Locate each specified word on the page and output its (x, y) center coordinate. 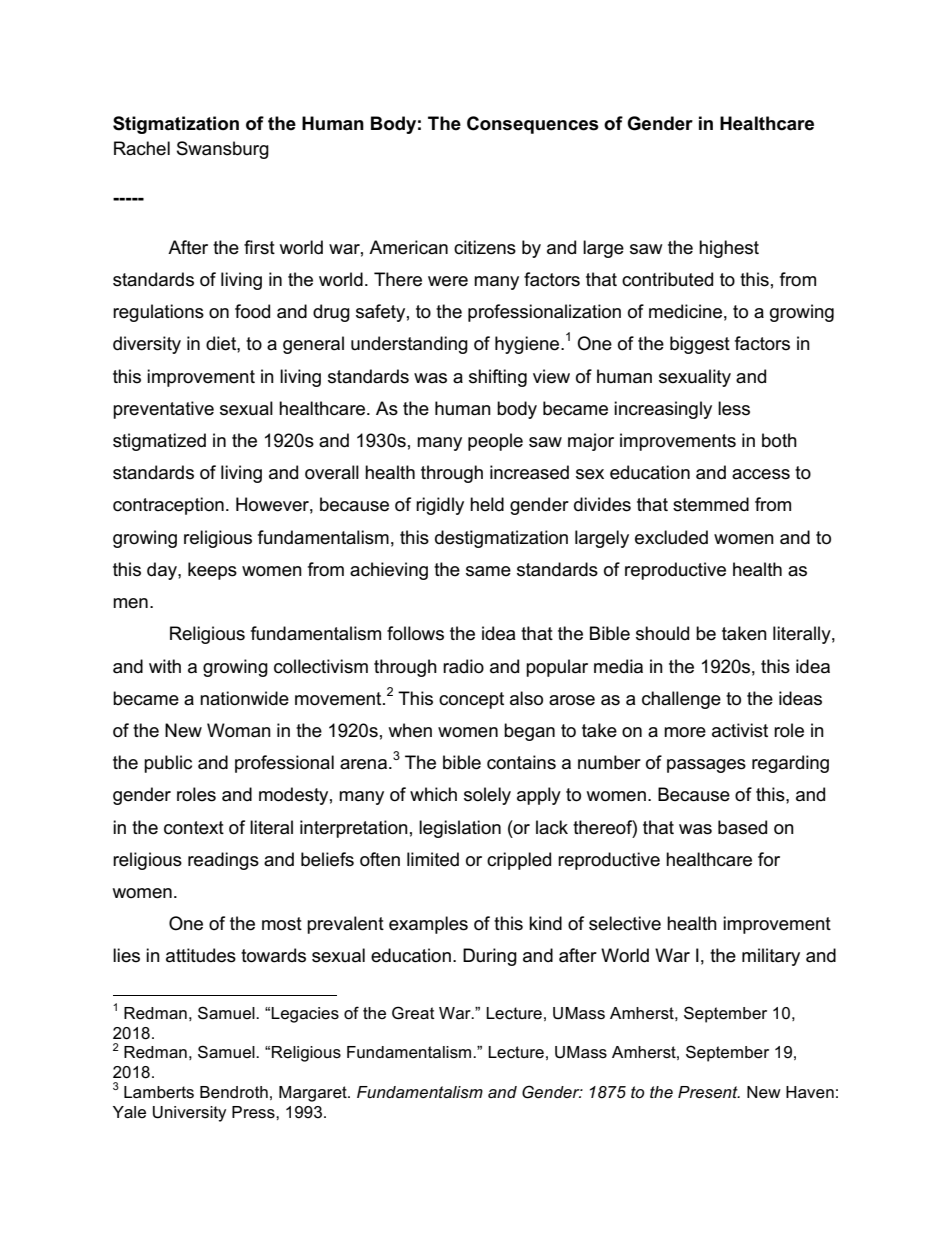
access (761, 474)
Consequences (533, 125)
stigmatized (159, 442)
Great (413, 1013)
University (189, 1114)
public (168, 764)
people (495, 442)
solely (487, 796)
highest (729, 249)
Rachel (142, 148)
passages (706, 766)
